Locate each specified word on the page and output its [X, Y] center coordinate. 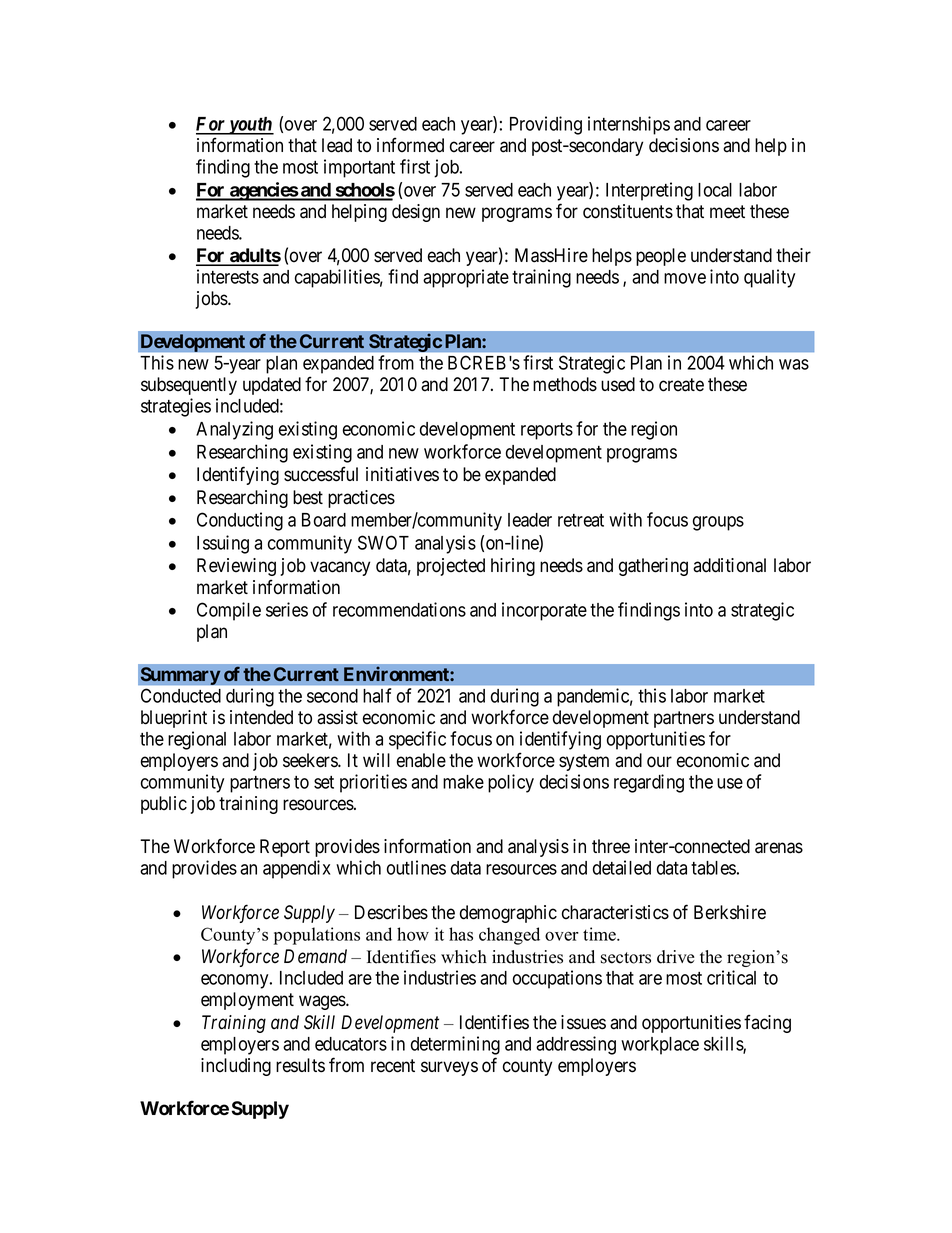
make [463, 782]
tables [713, 868]
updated [272, 386]
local [715, 190]
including [236, 1067]
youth [250, 126]
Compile [229, 611]
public [164, 805]
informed [410, 145]
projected [451, 567]
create [681, 385]
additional [729, 565]
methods [565, 384]
